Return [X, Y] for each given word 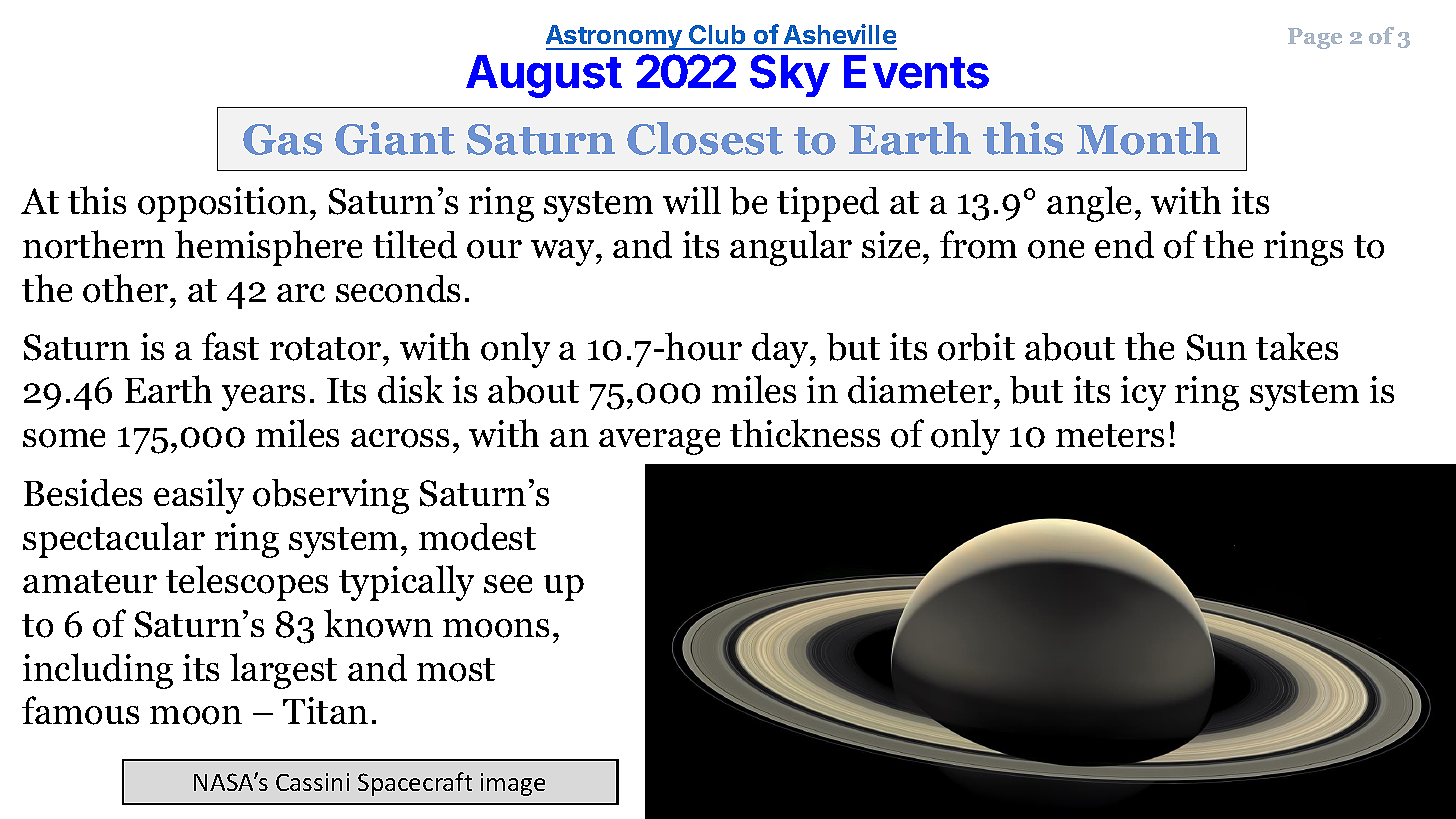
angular [791, 248]
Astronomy [615, 37]
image [513, 784]
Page [1315, 38]
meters [1110, 435]
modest [477, 537]
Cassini [312, 782]
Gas [282, 139]
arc [301, 293]
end [1124, 245]
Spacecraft [415, 784]
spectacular [114, 540]
